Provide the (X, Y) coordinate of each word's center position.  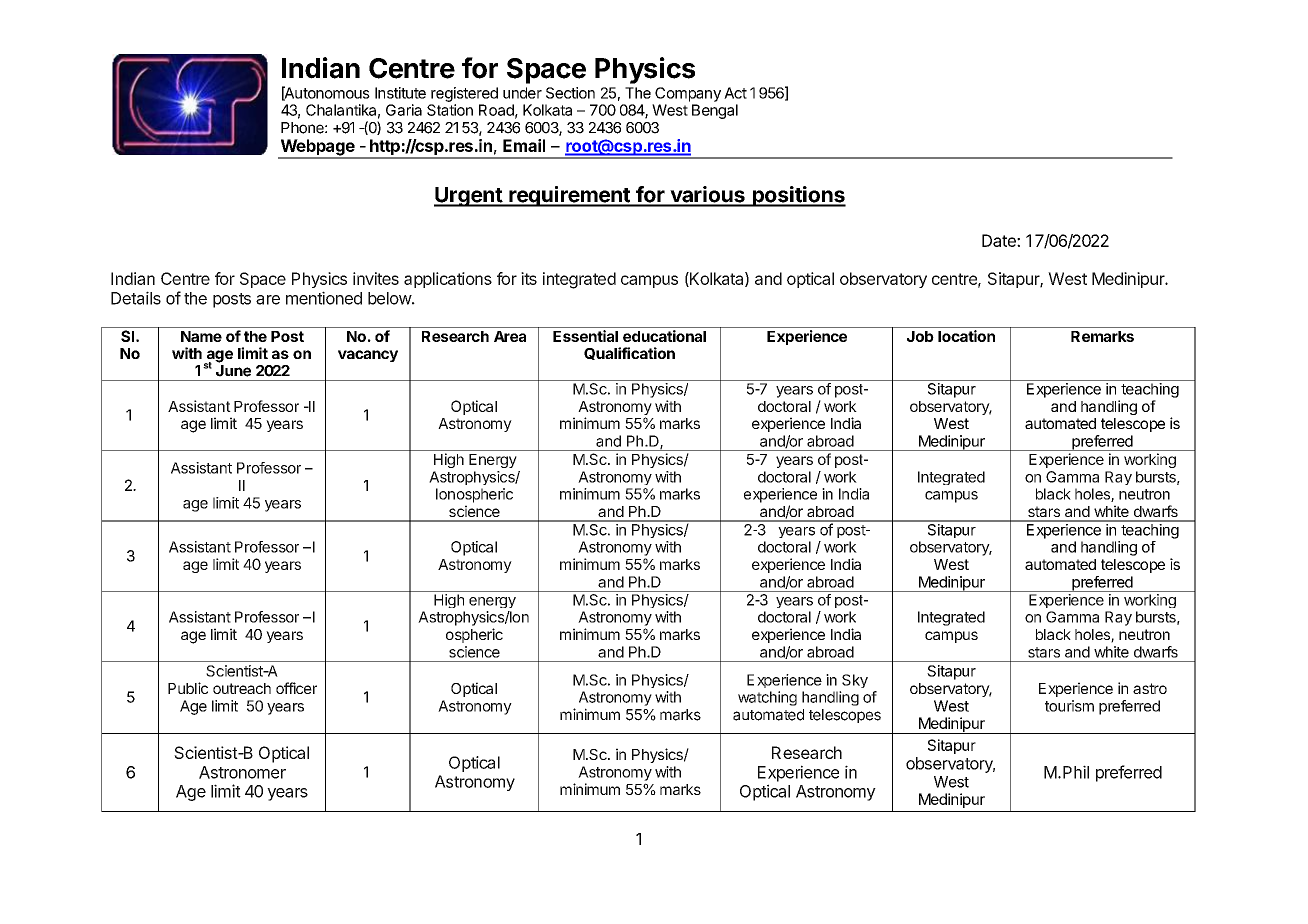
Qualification (629, 353)
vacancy (368, 356)
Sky (855, 681)
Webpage (317, 148)
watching (767, 698)
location (966, 336)
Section (570, 93)
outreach (242, 688)
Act (735, 93)
